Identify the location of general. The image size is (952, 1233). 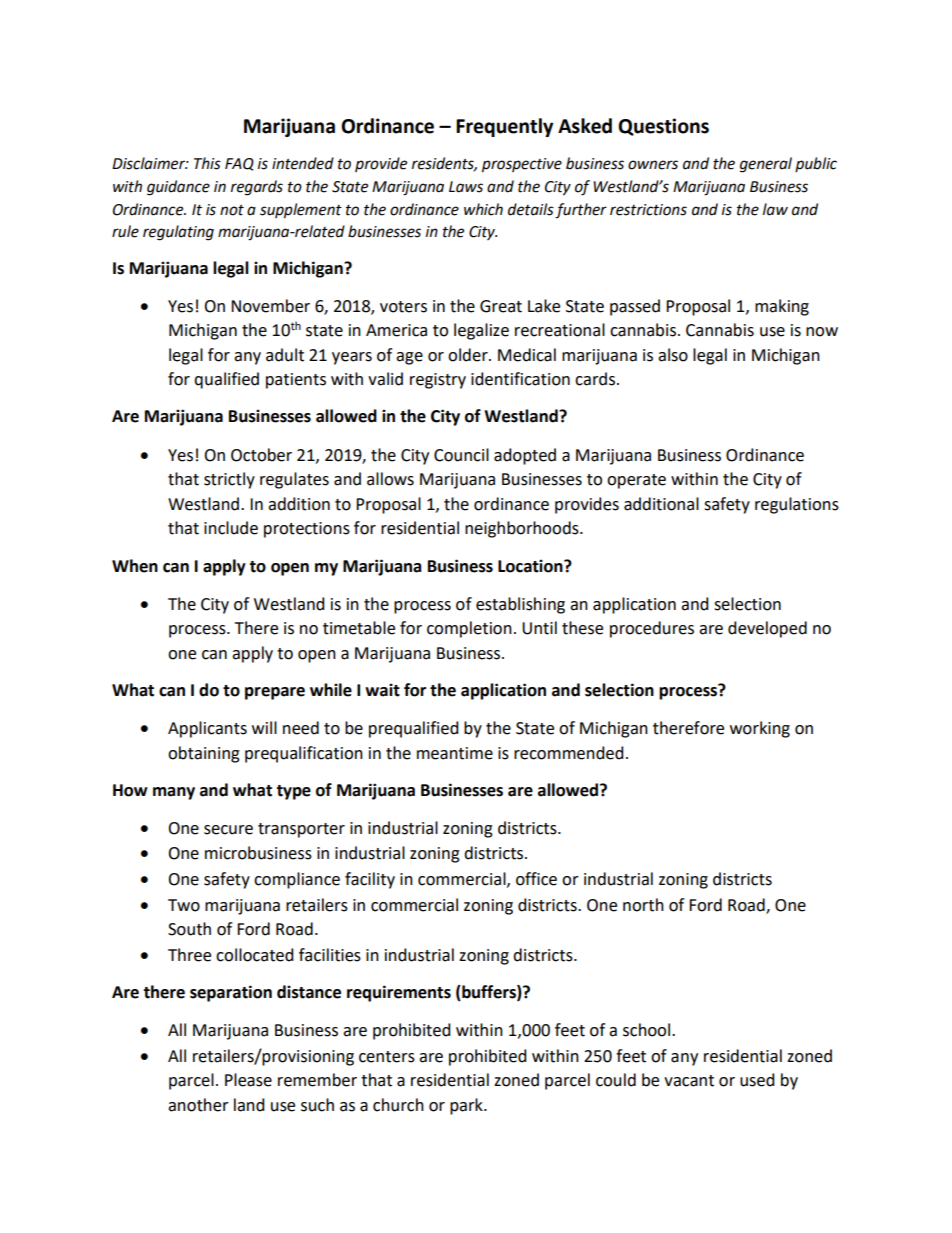
(766, 165).
